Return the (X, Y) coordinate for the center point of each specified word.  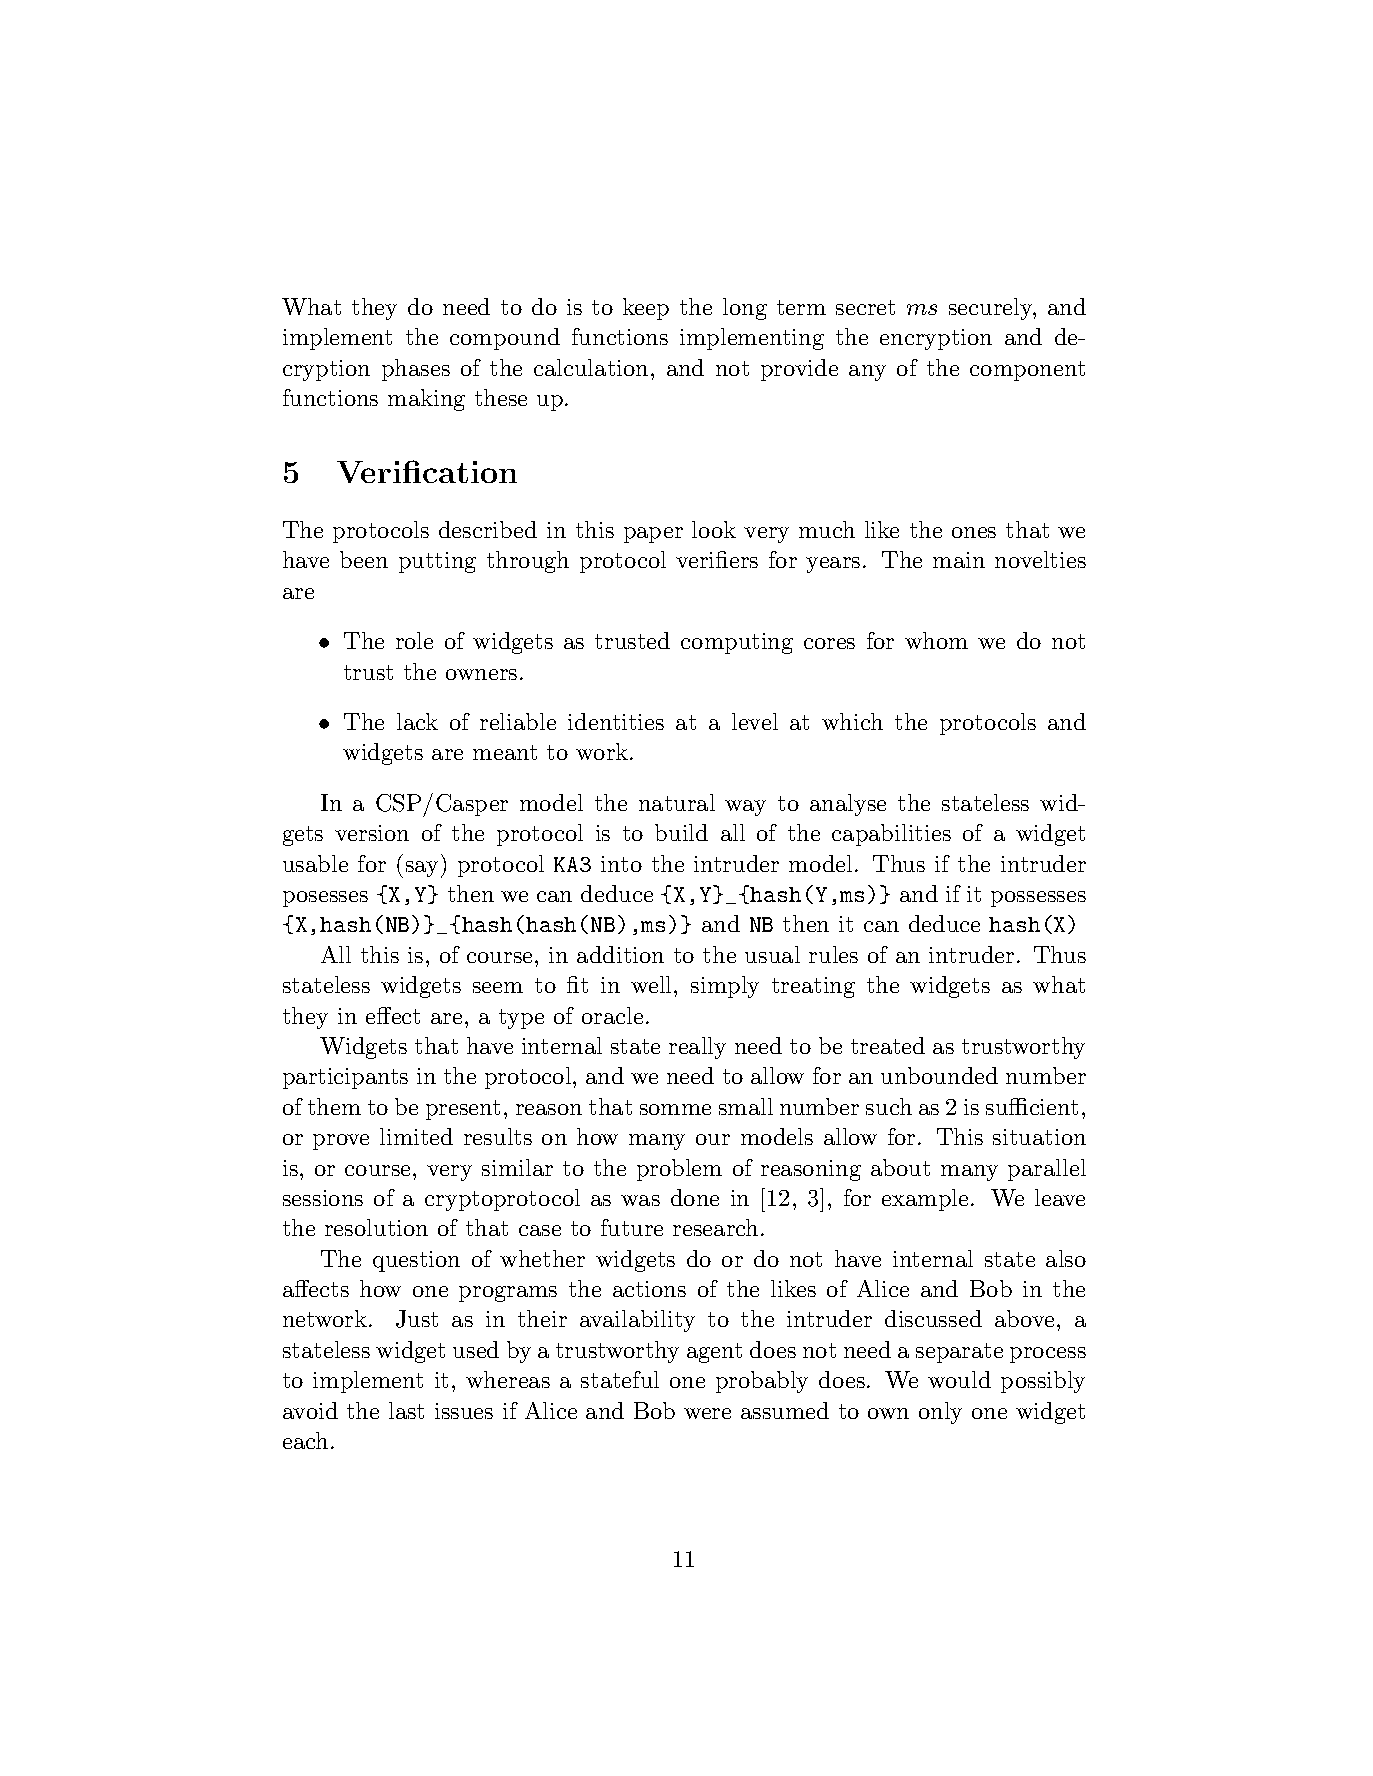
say (422, 869)
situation (1039, 1137)
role (414, 640)
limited (416, 1136)
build (681, 832)
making (426, 400)
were (707, 1413)
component (1027, 371)
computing (737, 643)
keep (646, 309)
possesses (1038, 899)
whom (936, 640)
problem (679, 1170)
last (406, 1410)
